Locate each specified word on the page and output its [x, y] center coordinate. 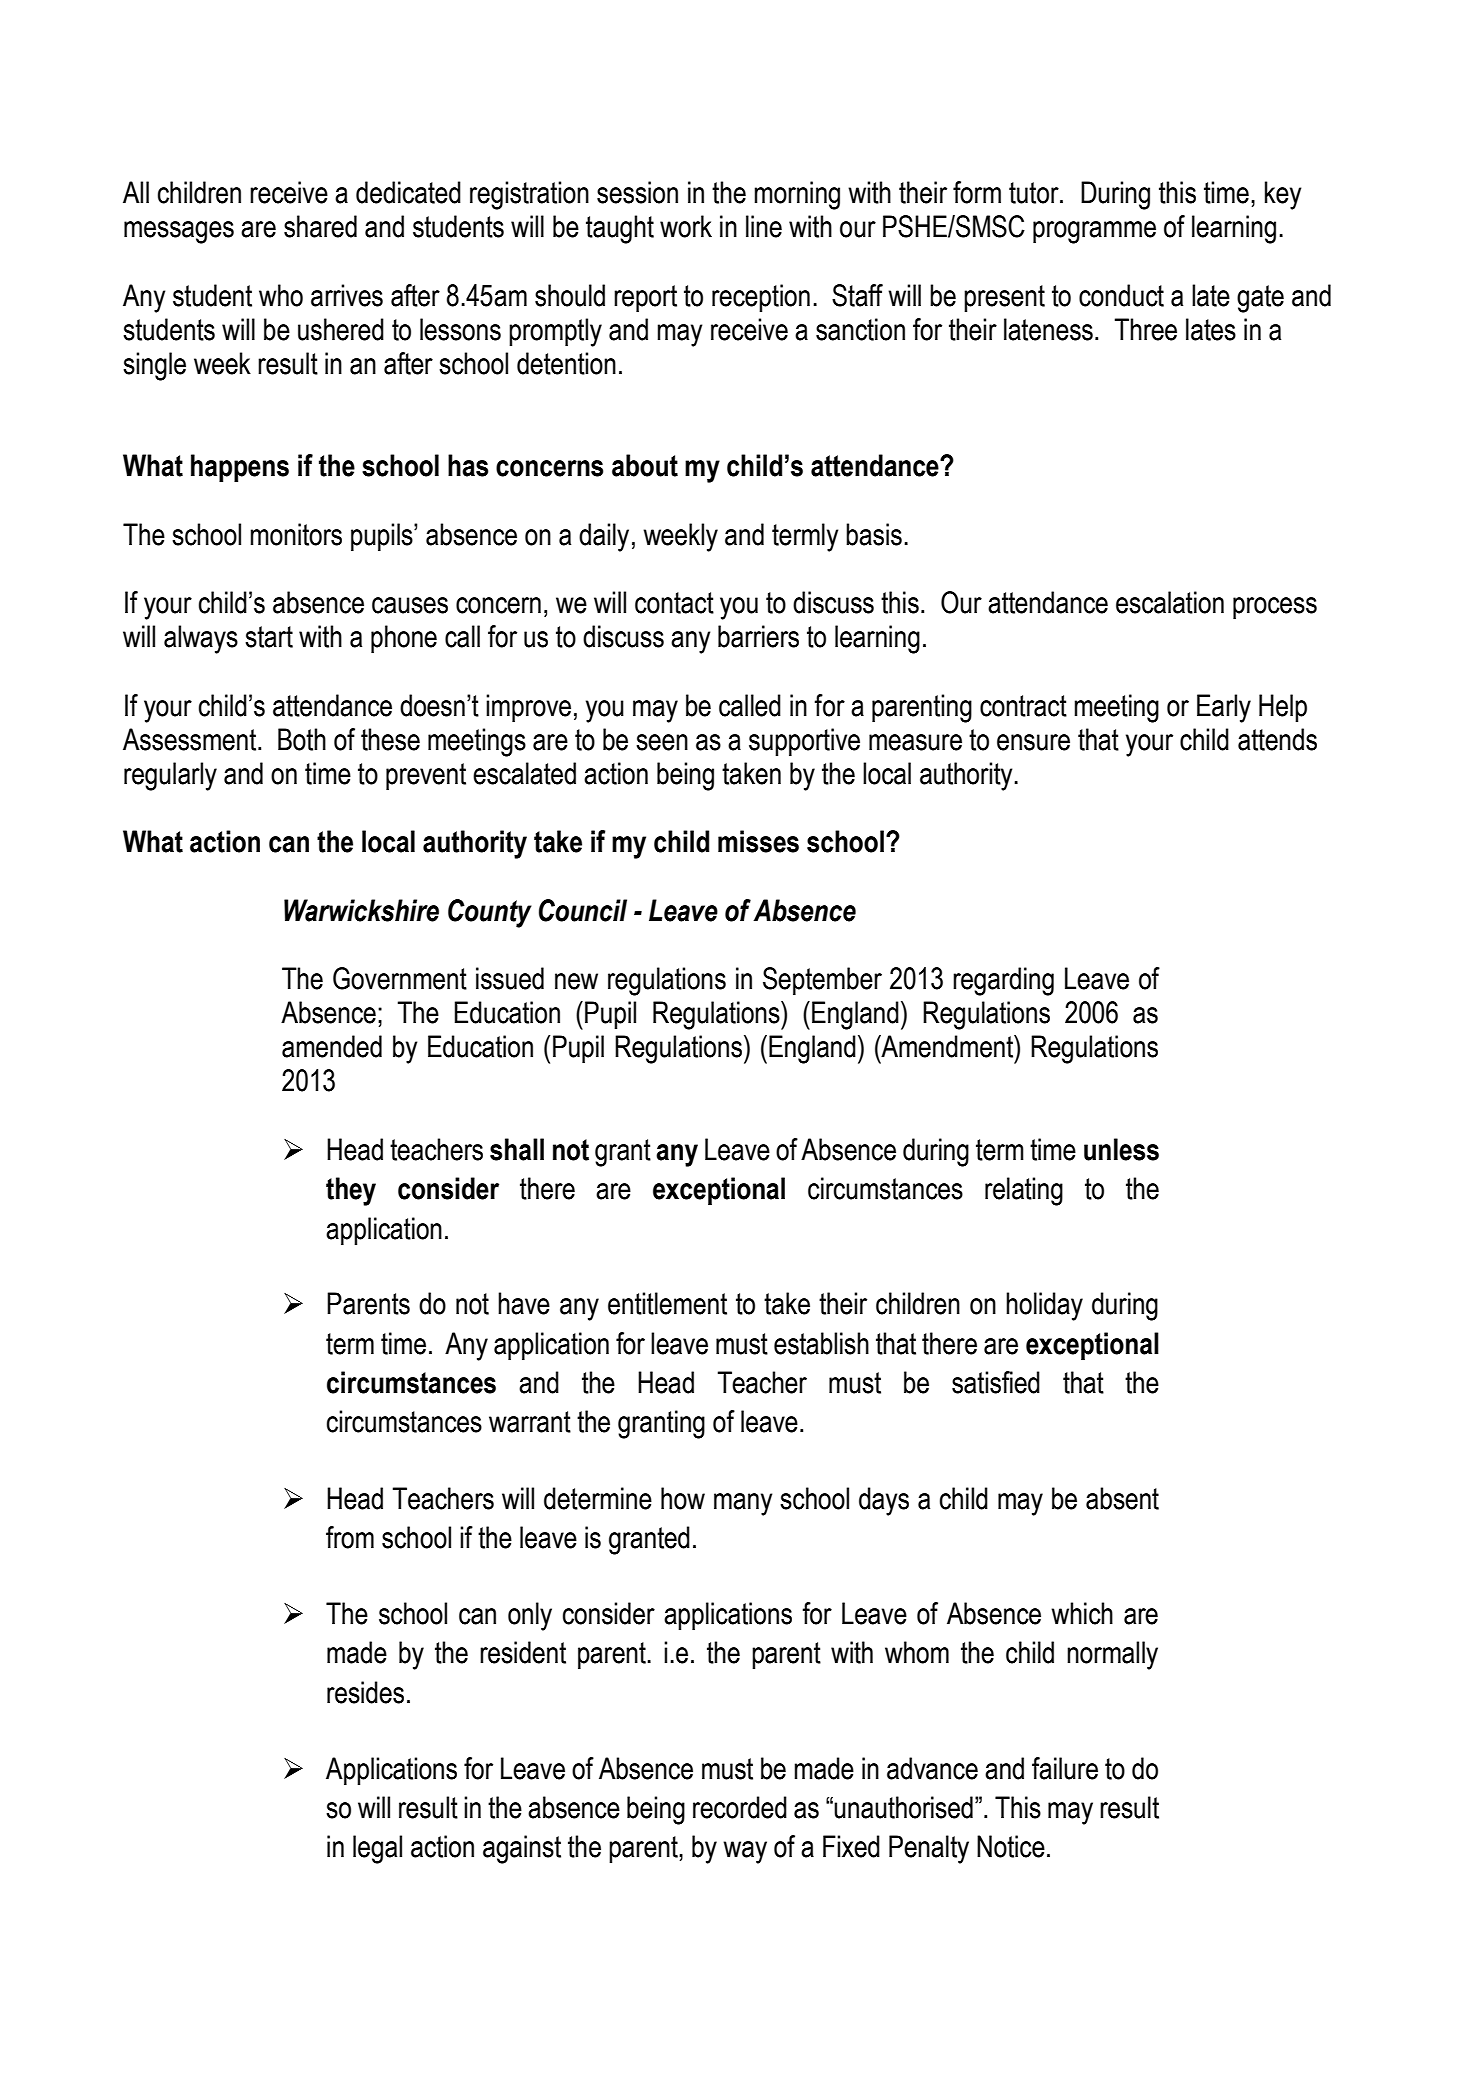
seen [662, 742]
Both [302, 739]
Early [1224, 708]
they [351, 1191]
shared [320, 226]
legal [377, 1849]
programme [1094, 232]
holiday [1044, 1306]
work [686, 226]
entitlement [667, 1303]
